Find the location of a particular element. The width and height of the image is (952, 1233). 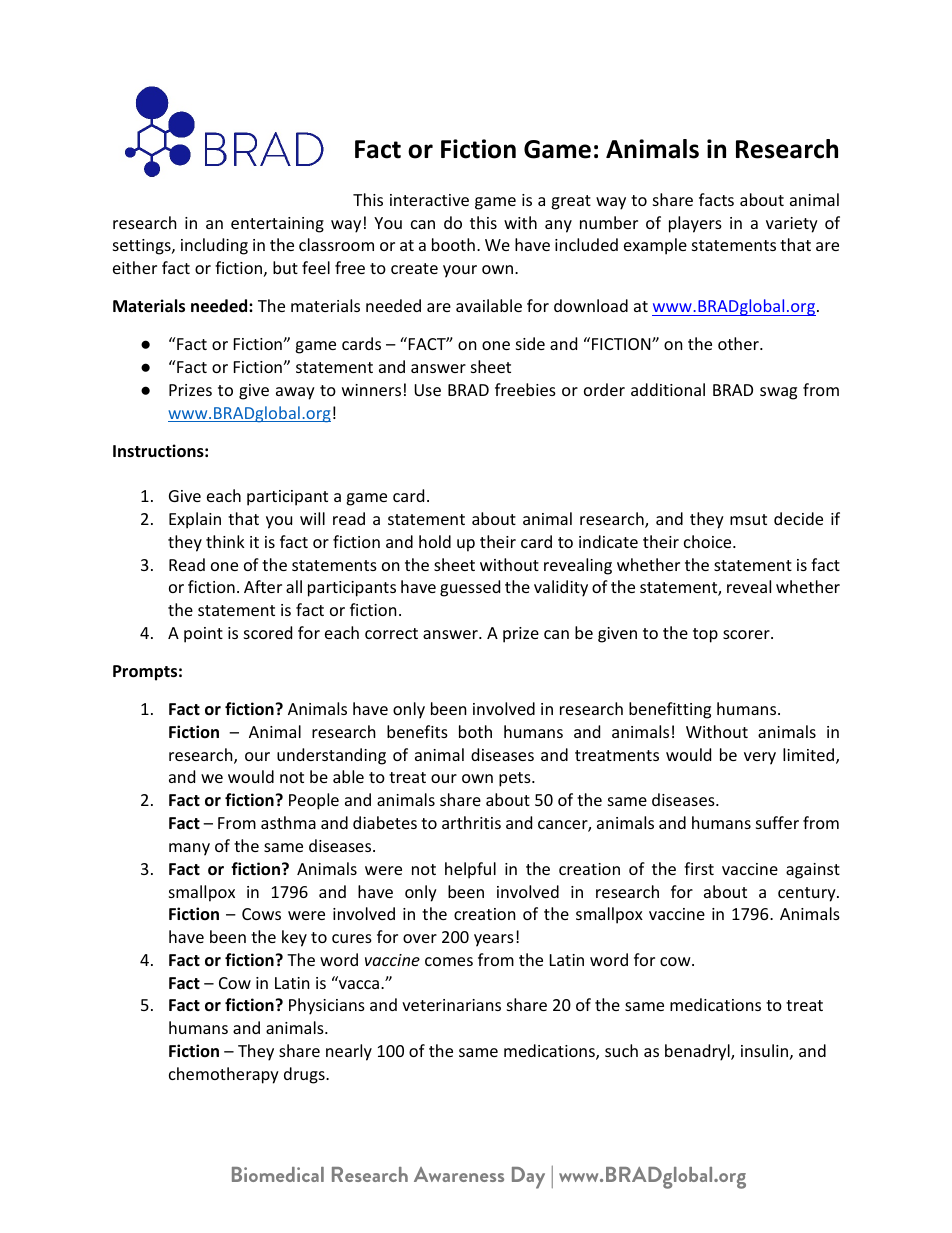

Biomedical is located at coordinates (278, 1174).
